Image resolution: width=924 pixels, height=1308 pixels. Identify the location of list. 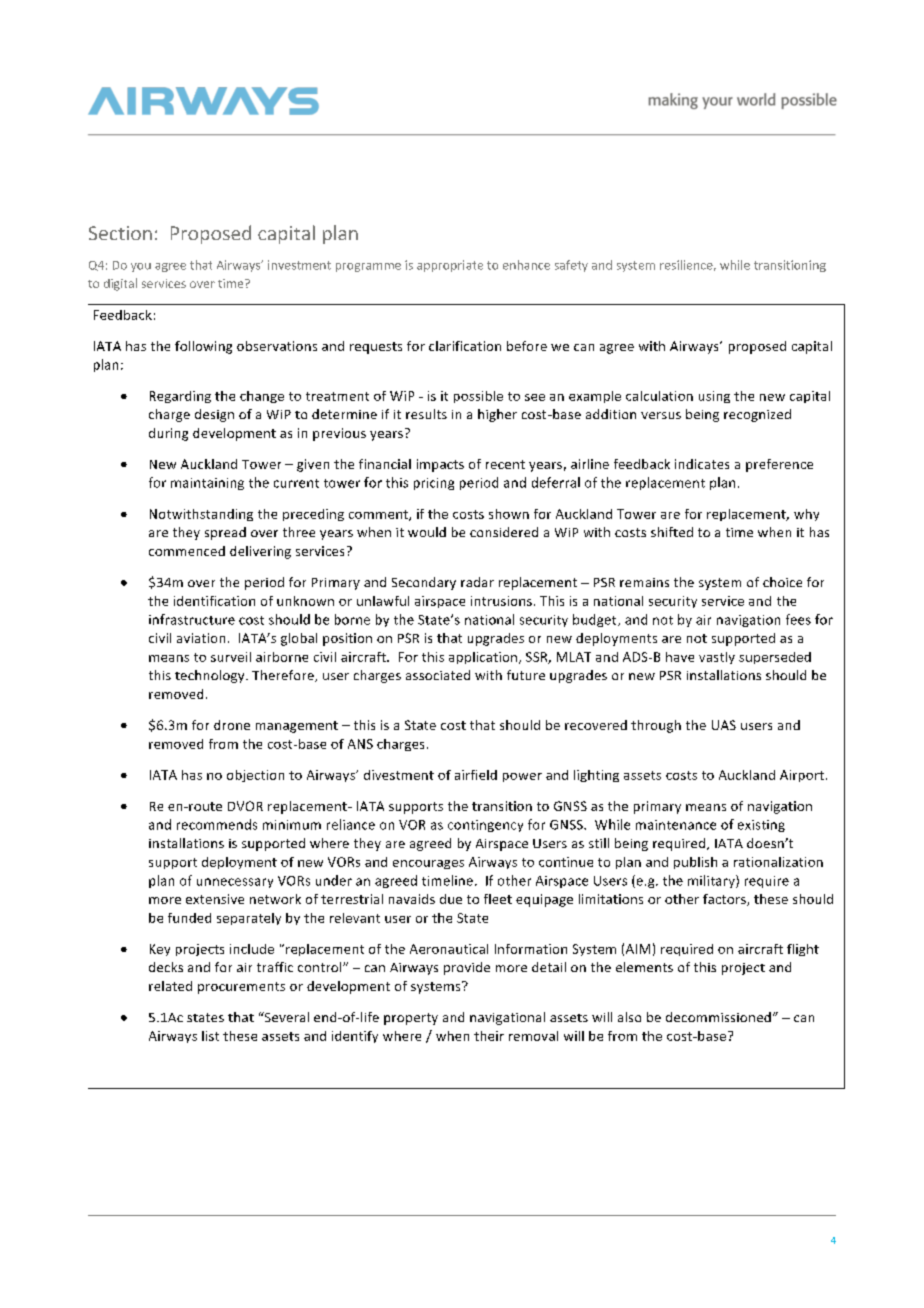
(210, 1036).
